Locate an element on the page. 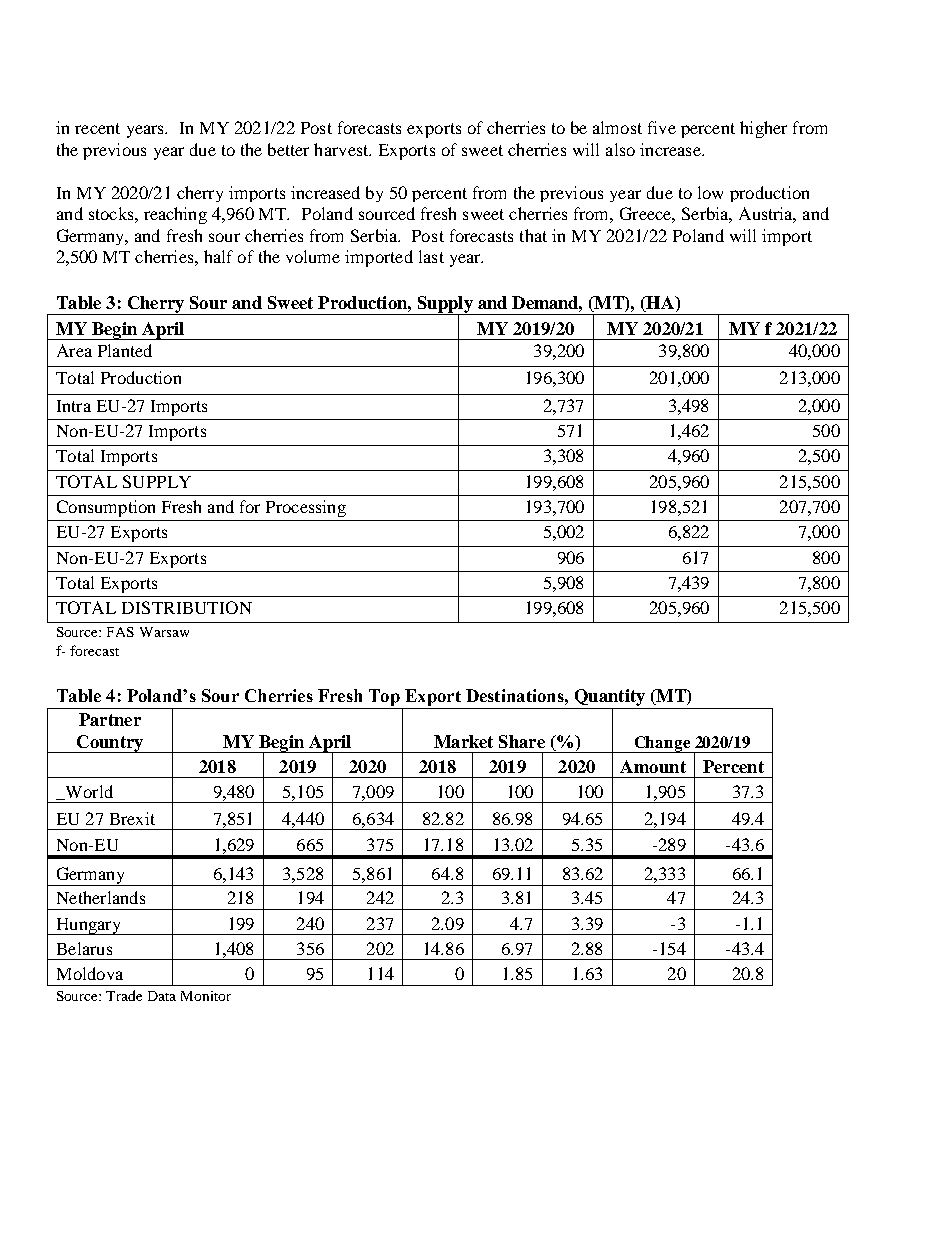 Image resolution: width=952 pixels, height=1233 pixels. Monitor is located at coordinates (206, 996).
